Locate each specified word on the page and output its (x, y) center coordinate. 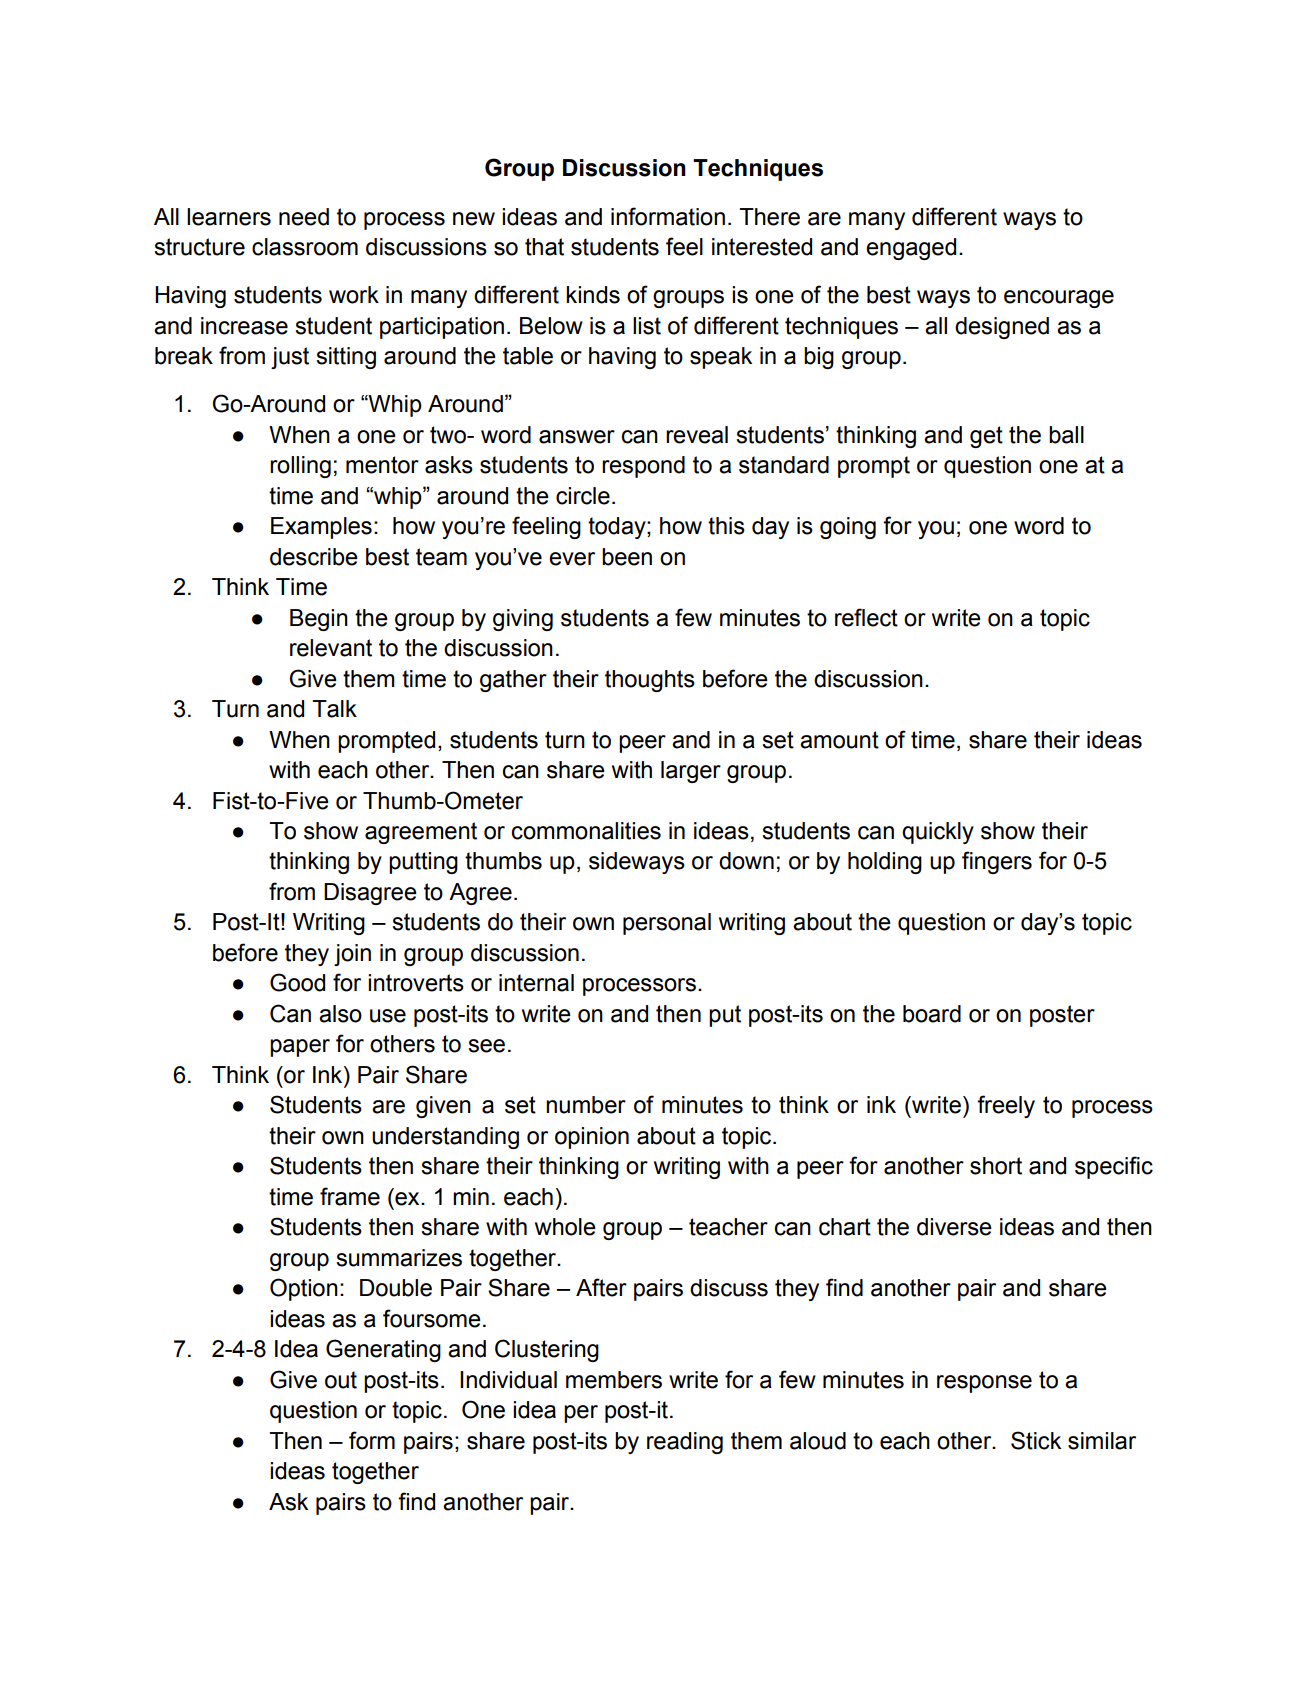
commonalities (586, 831)
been (627, 557)
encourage (1059, 299)
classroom (305, 247)
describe (314, 557)
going (848, 528)
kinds (593, 295)
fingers (997, 862)
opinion (592, 1138)
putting (423, 863)
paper (300, 1048)
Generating (383, 1350)
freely (1006, 1106)
